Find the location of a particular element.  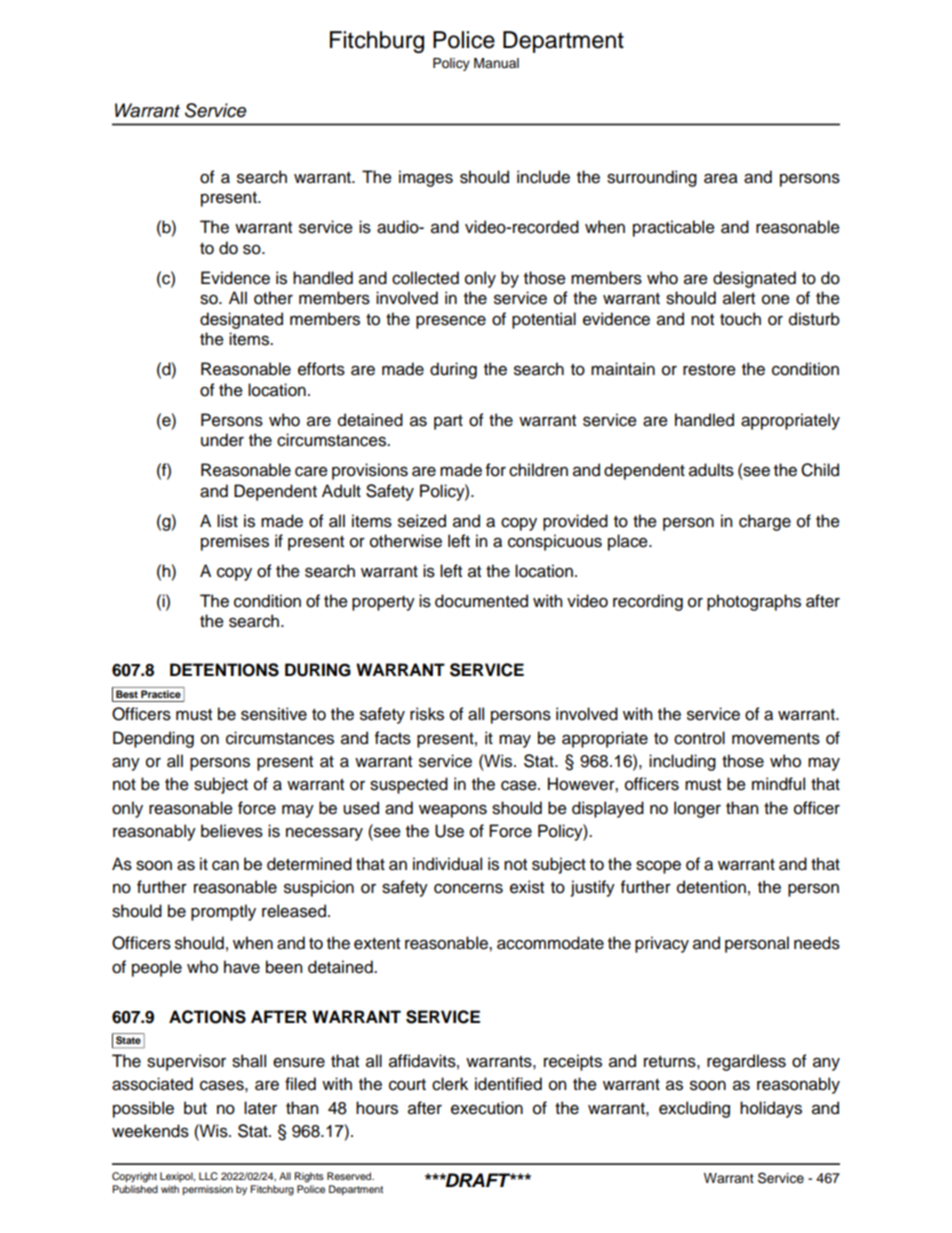

holidays is located at coordinates (771, 1109).
